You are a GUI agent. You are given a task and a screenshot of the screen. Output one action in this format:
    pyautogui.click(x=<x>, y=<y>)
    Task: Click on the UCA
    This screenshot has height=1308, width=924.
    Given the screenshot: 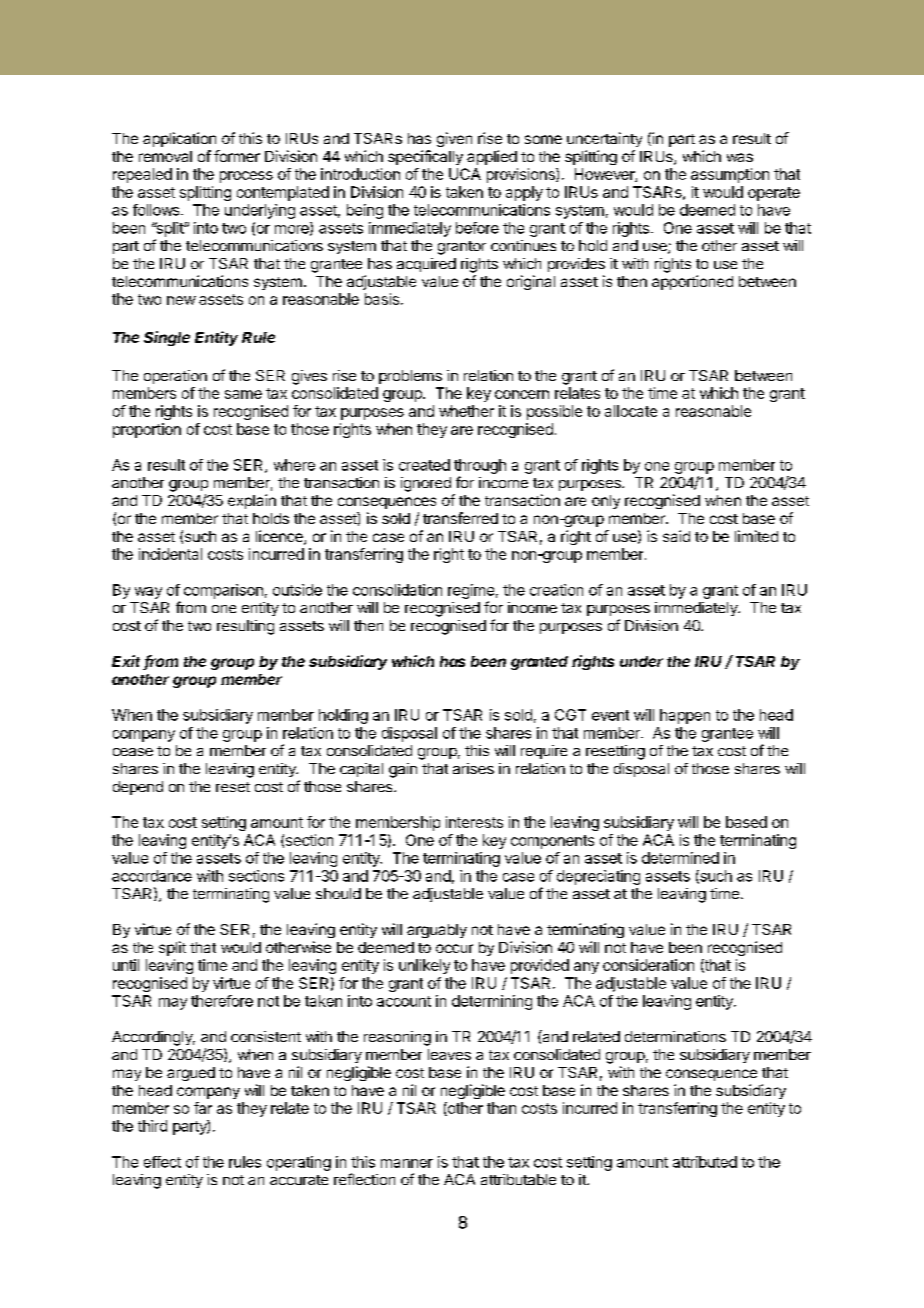 What is the action you would take?
    pyautogui.click(x=465, y=174)
